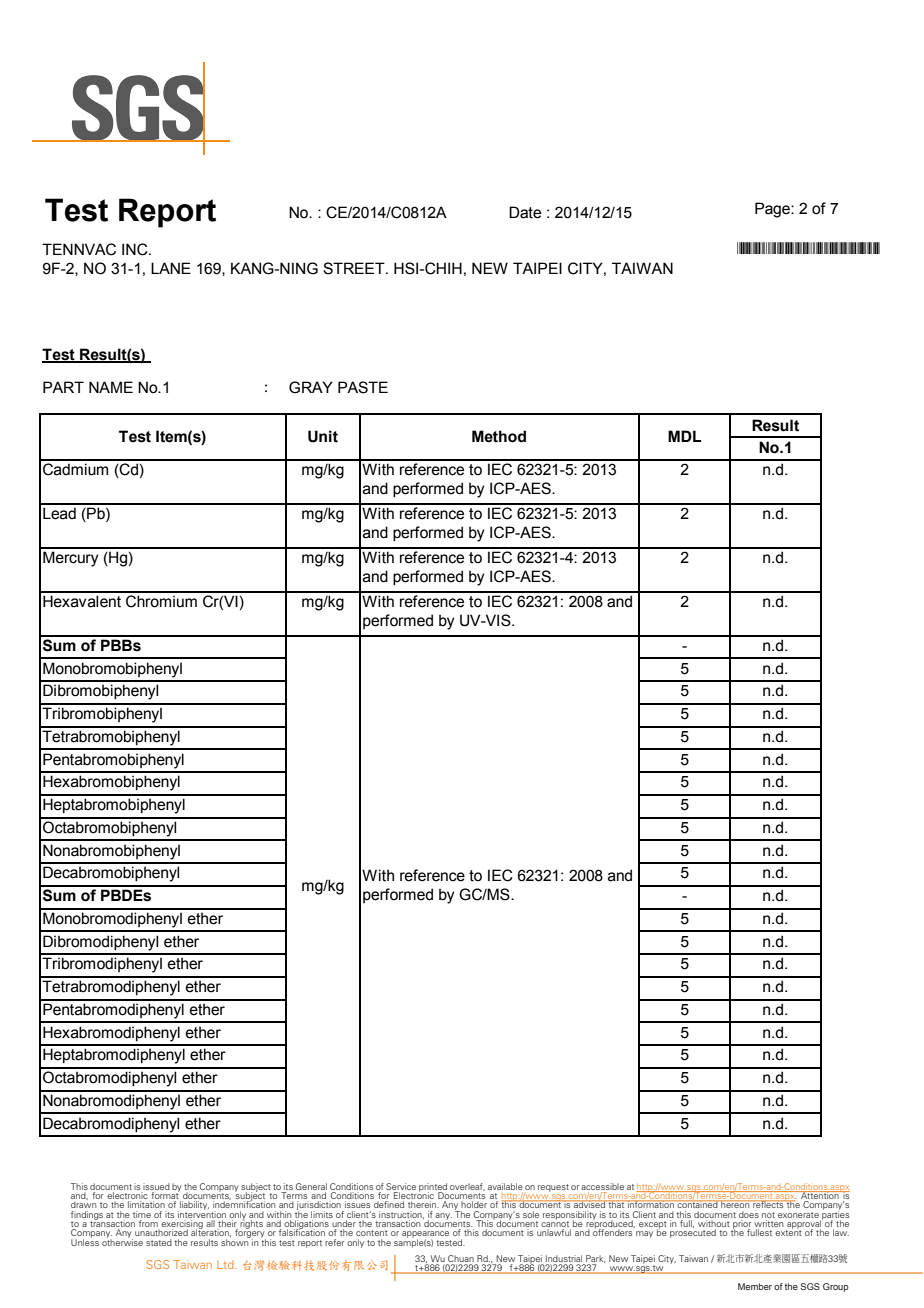  Describe the element at coordinates (159, 1242) in the screenshot. I see `stated` at that location.
